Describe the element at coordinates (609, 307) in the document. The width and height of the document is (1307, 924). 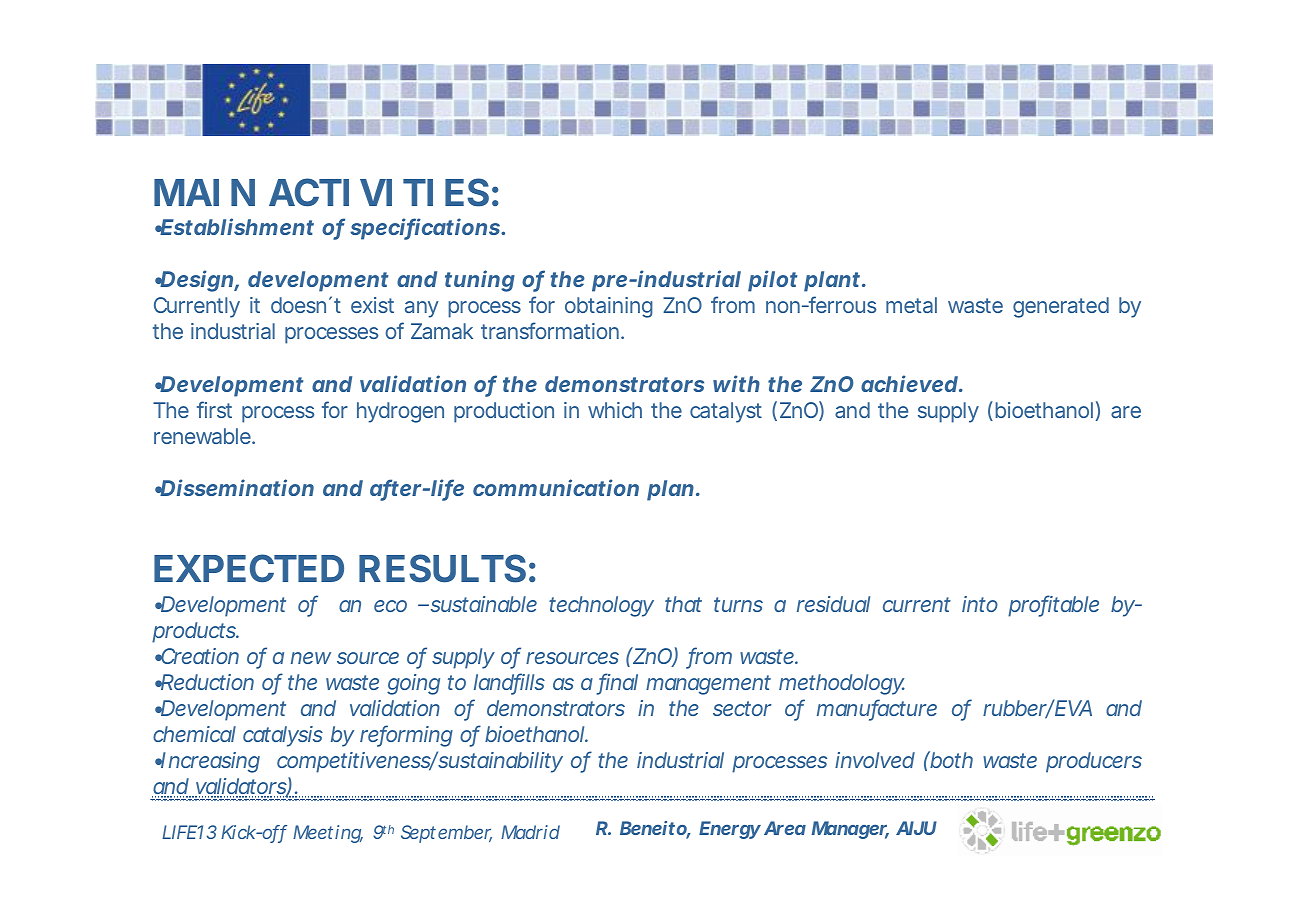
I see `obtaining` at that location.
